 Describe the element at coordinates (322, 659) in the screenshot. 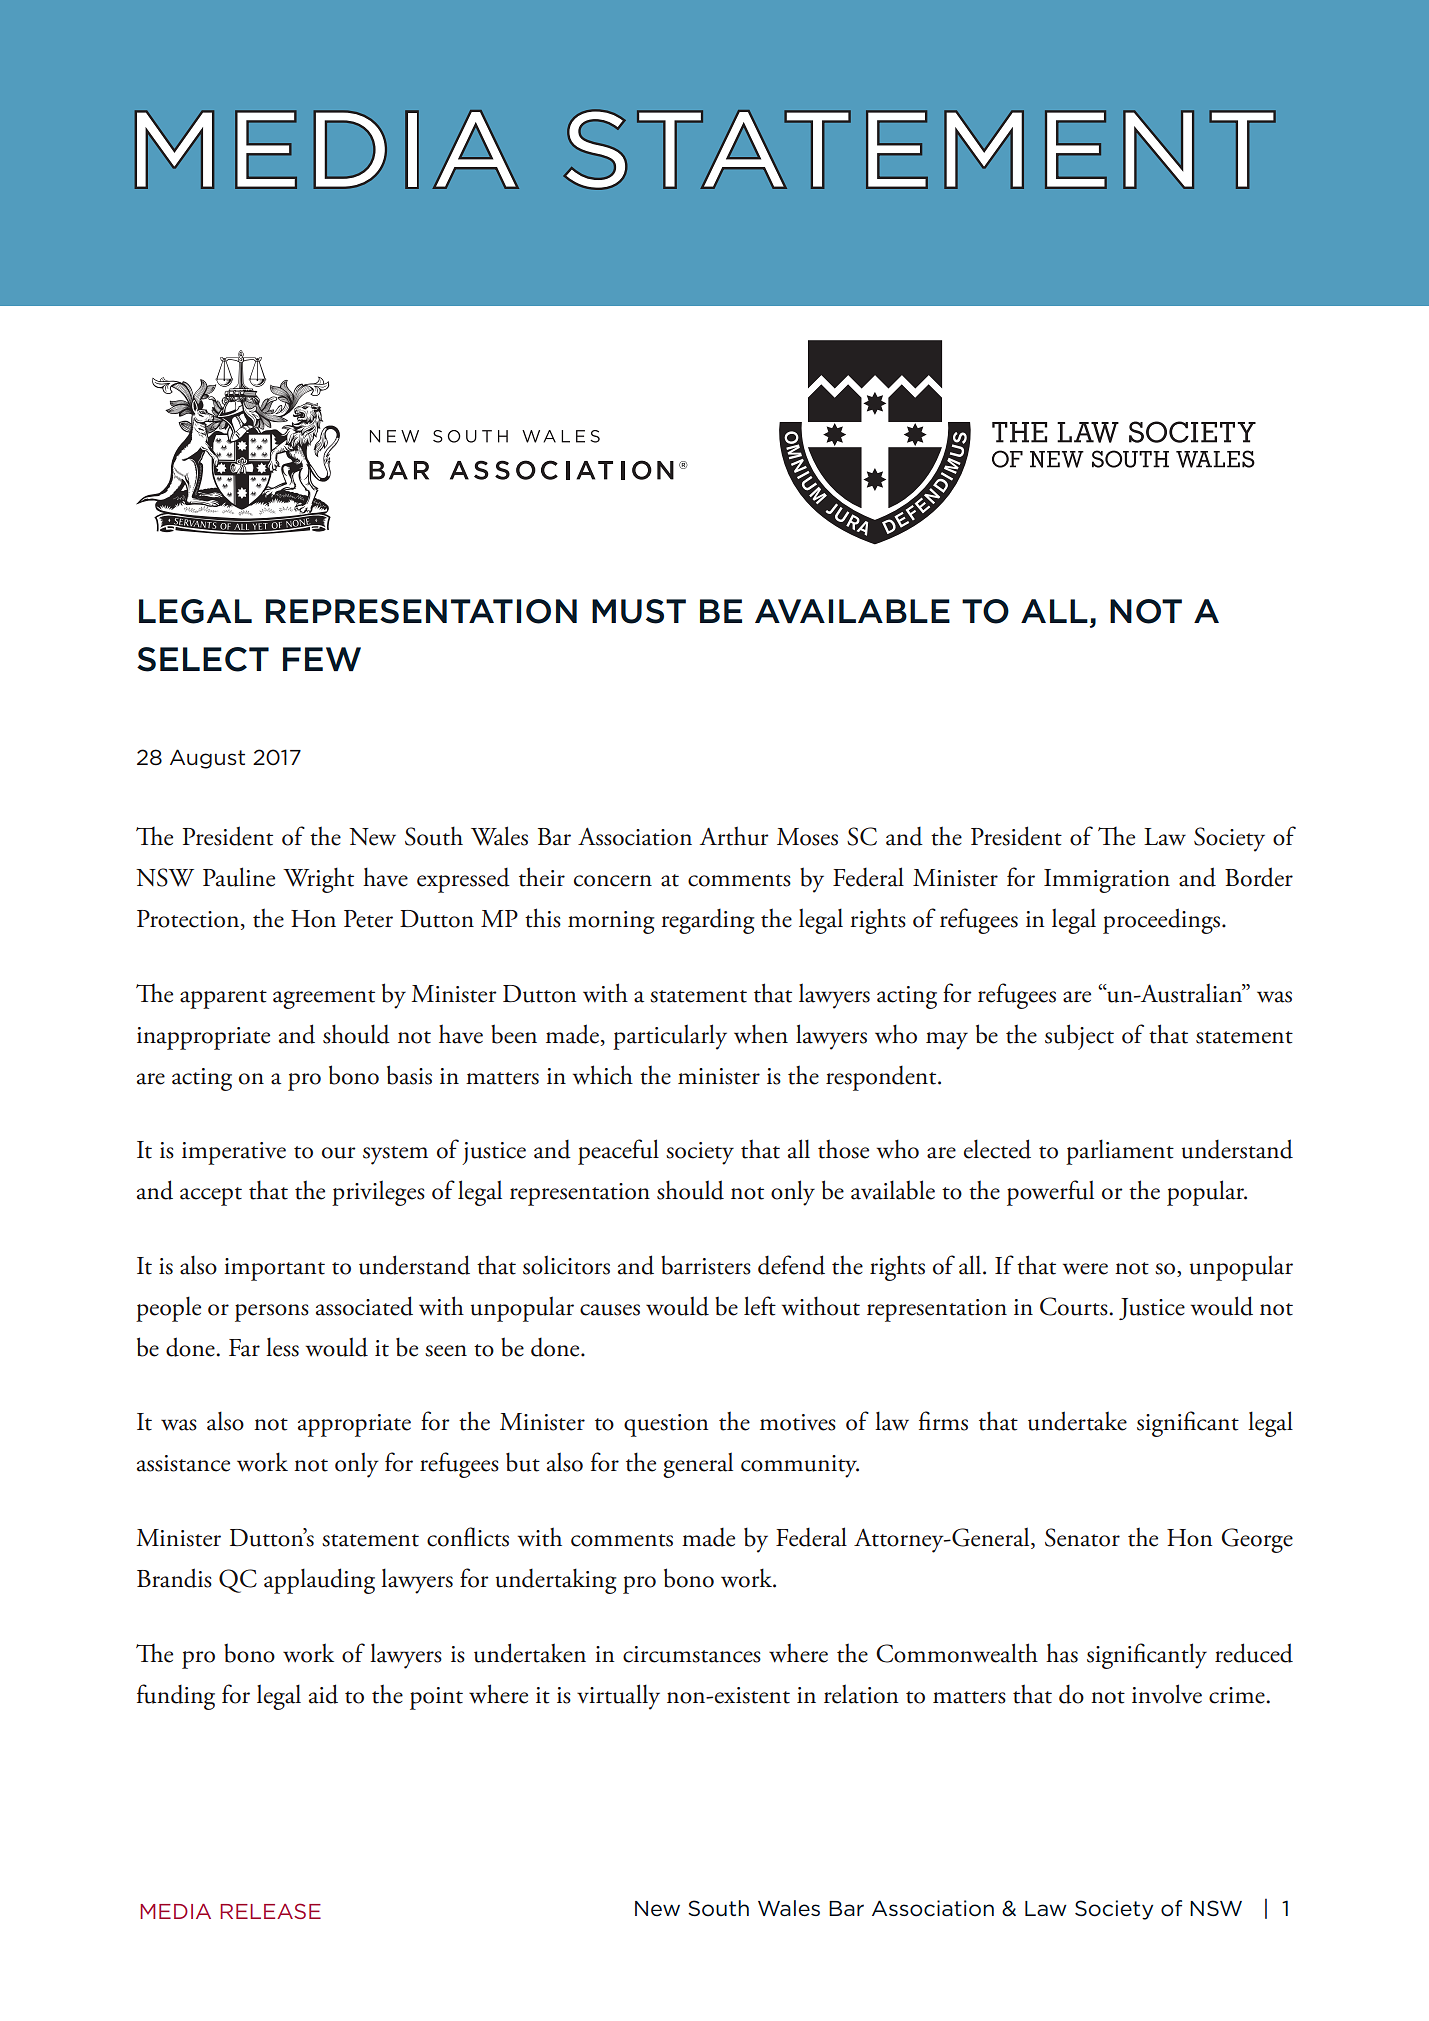

I see `FEW` at that location.
